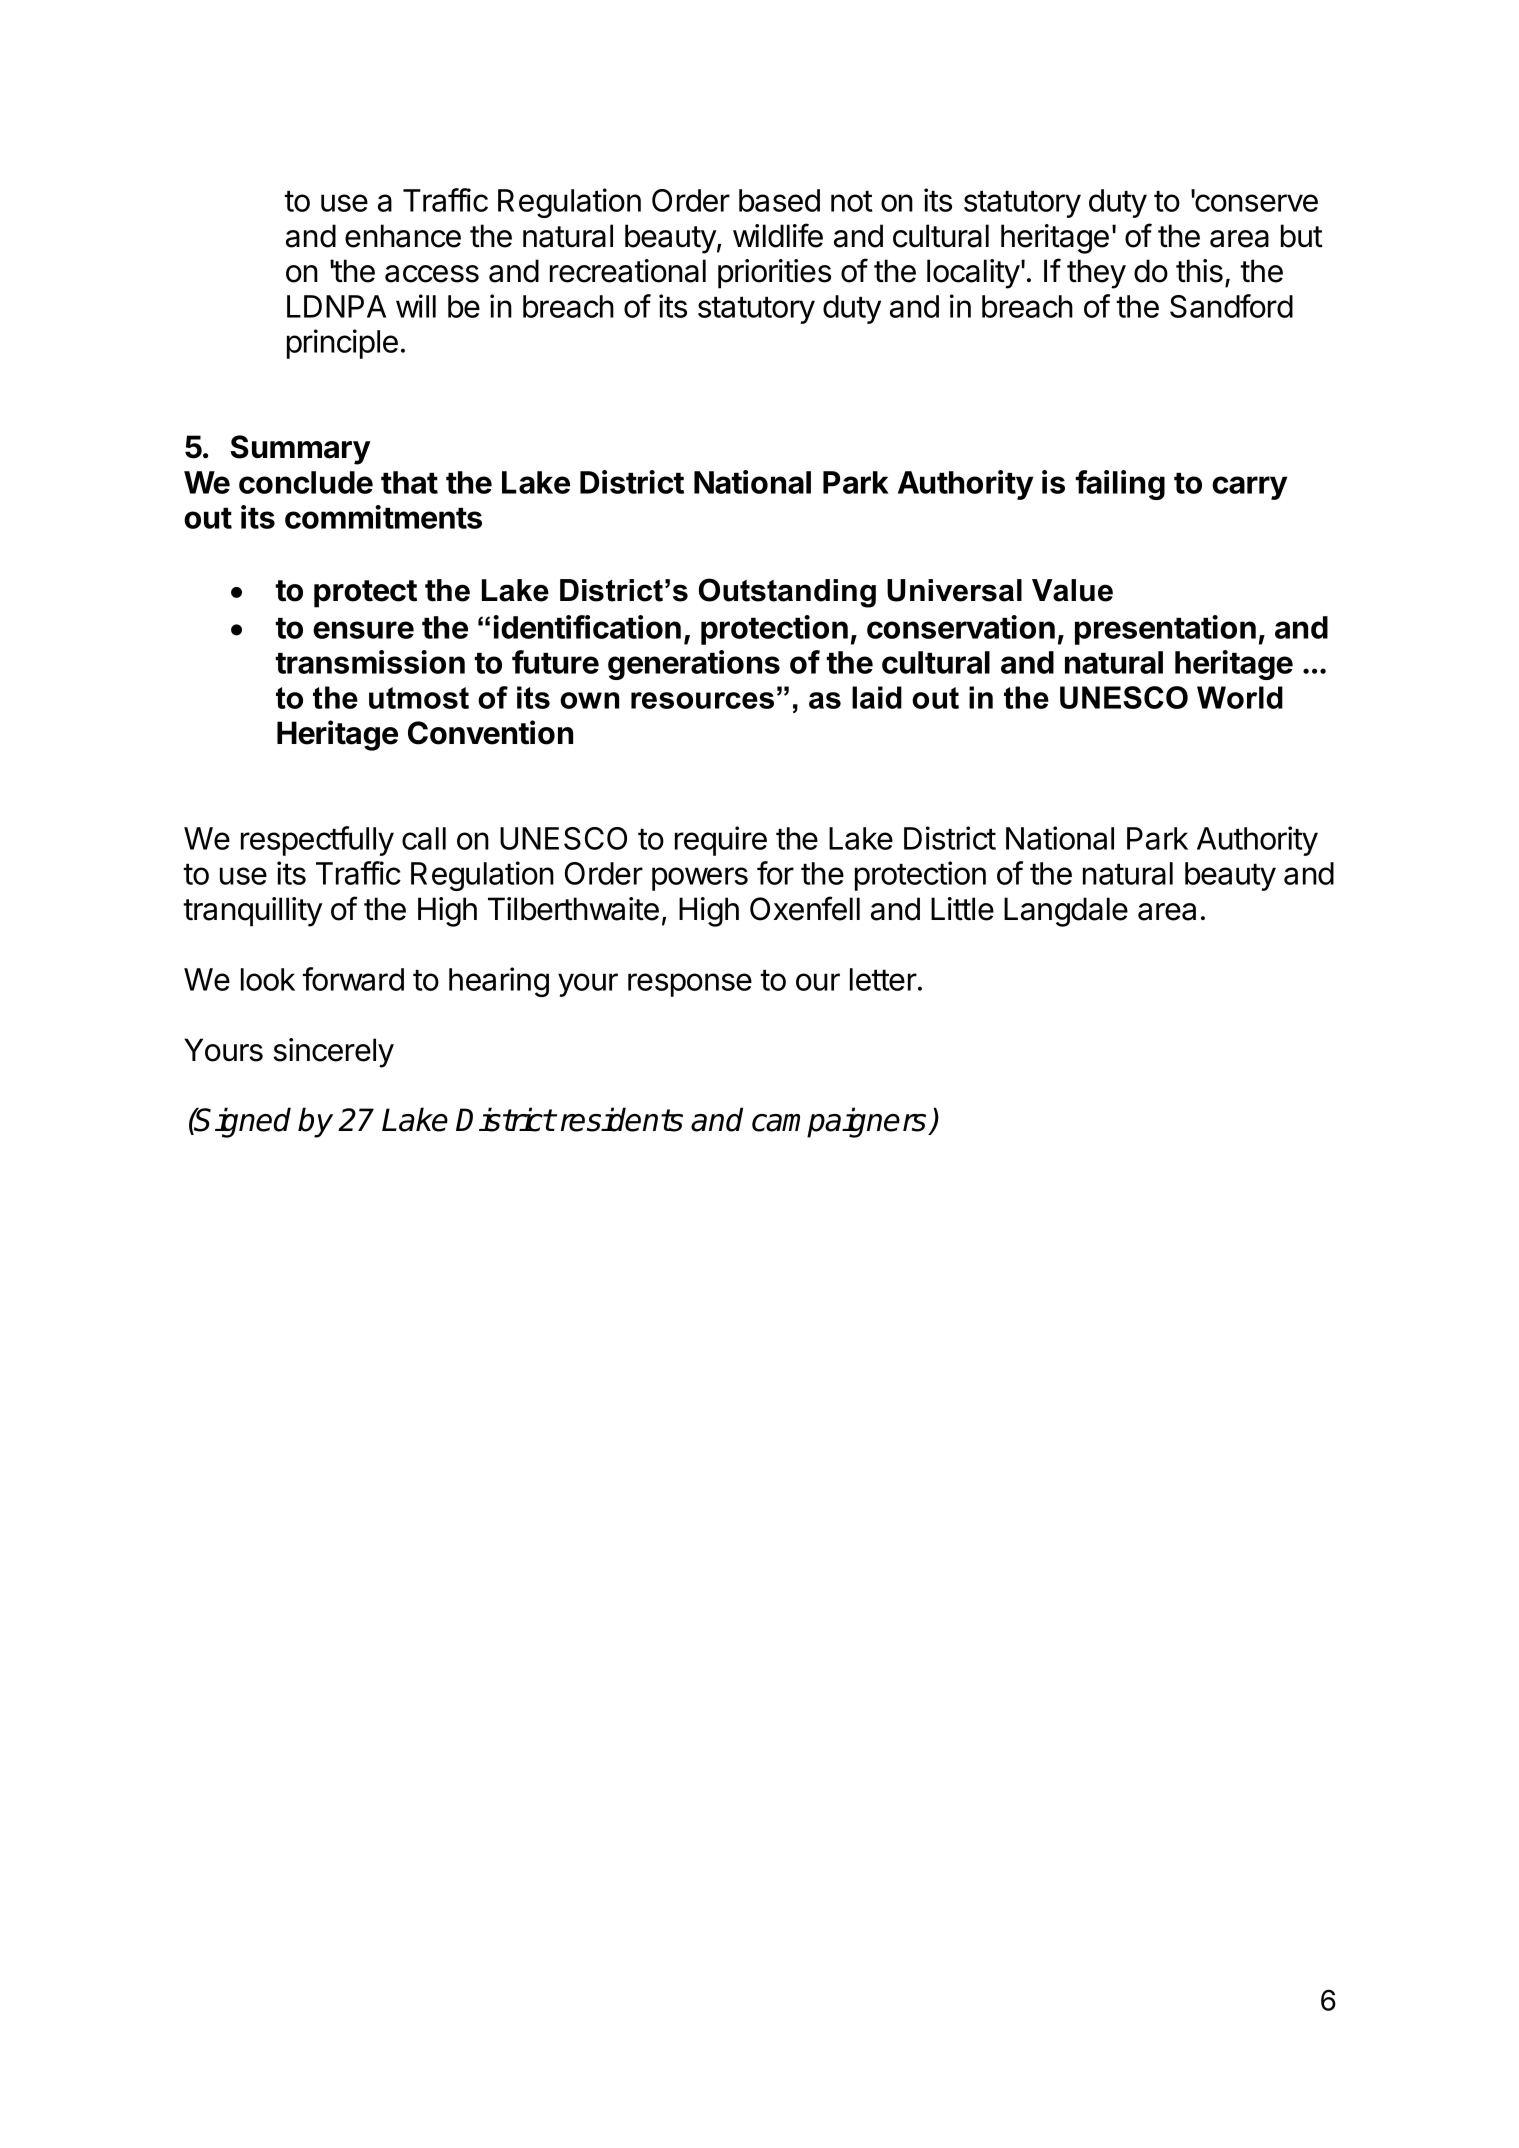  What do you see at coordinates (694, 665) in the image?
I see `generations` at bounding box center [694, 665].
